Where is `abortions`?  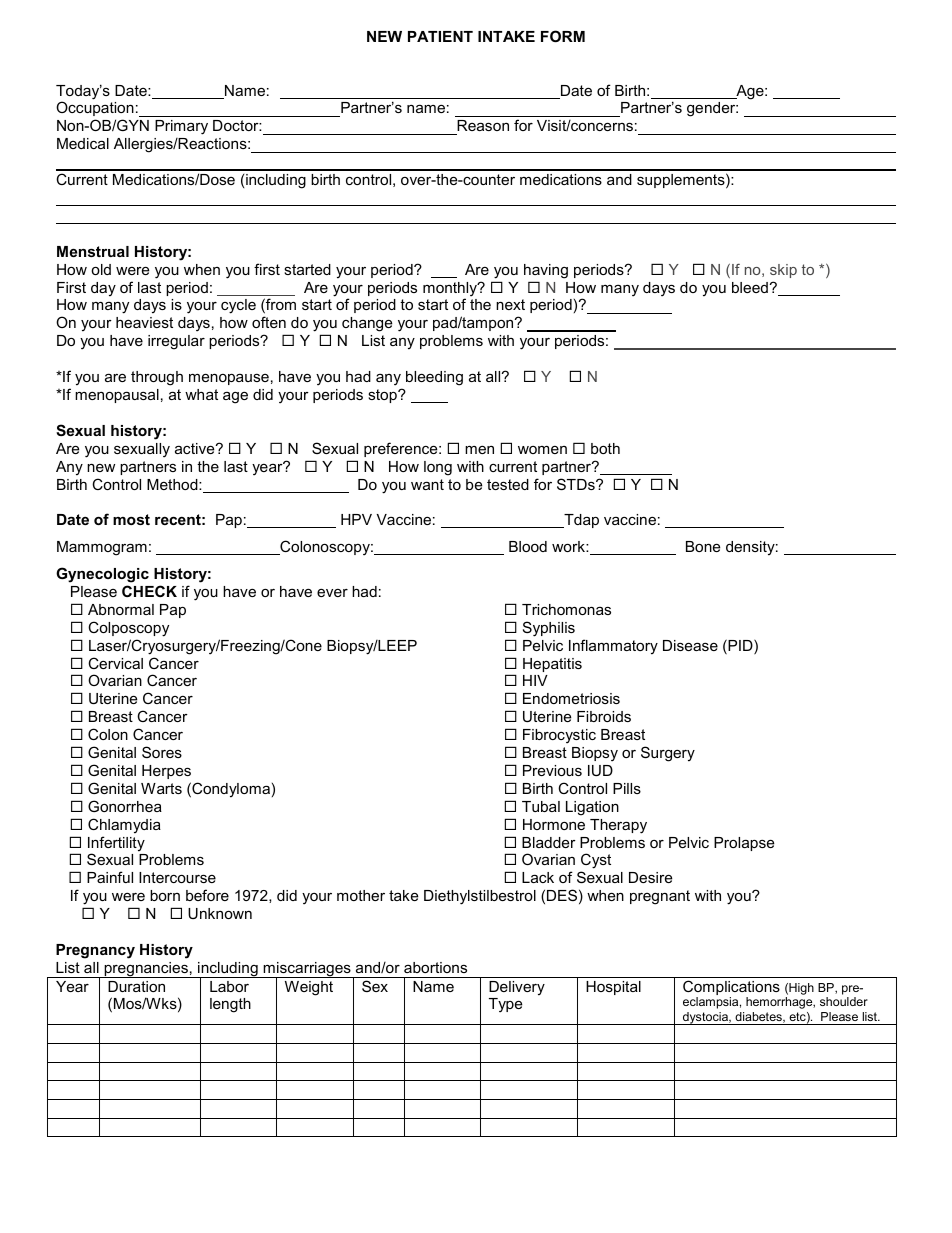 abortions is located at coordinates (435, 967).
